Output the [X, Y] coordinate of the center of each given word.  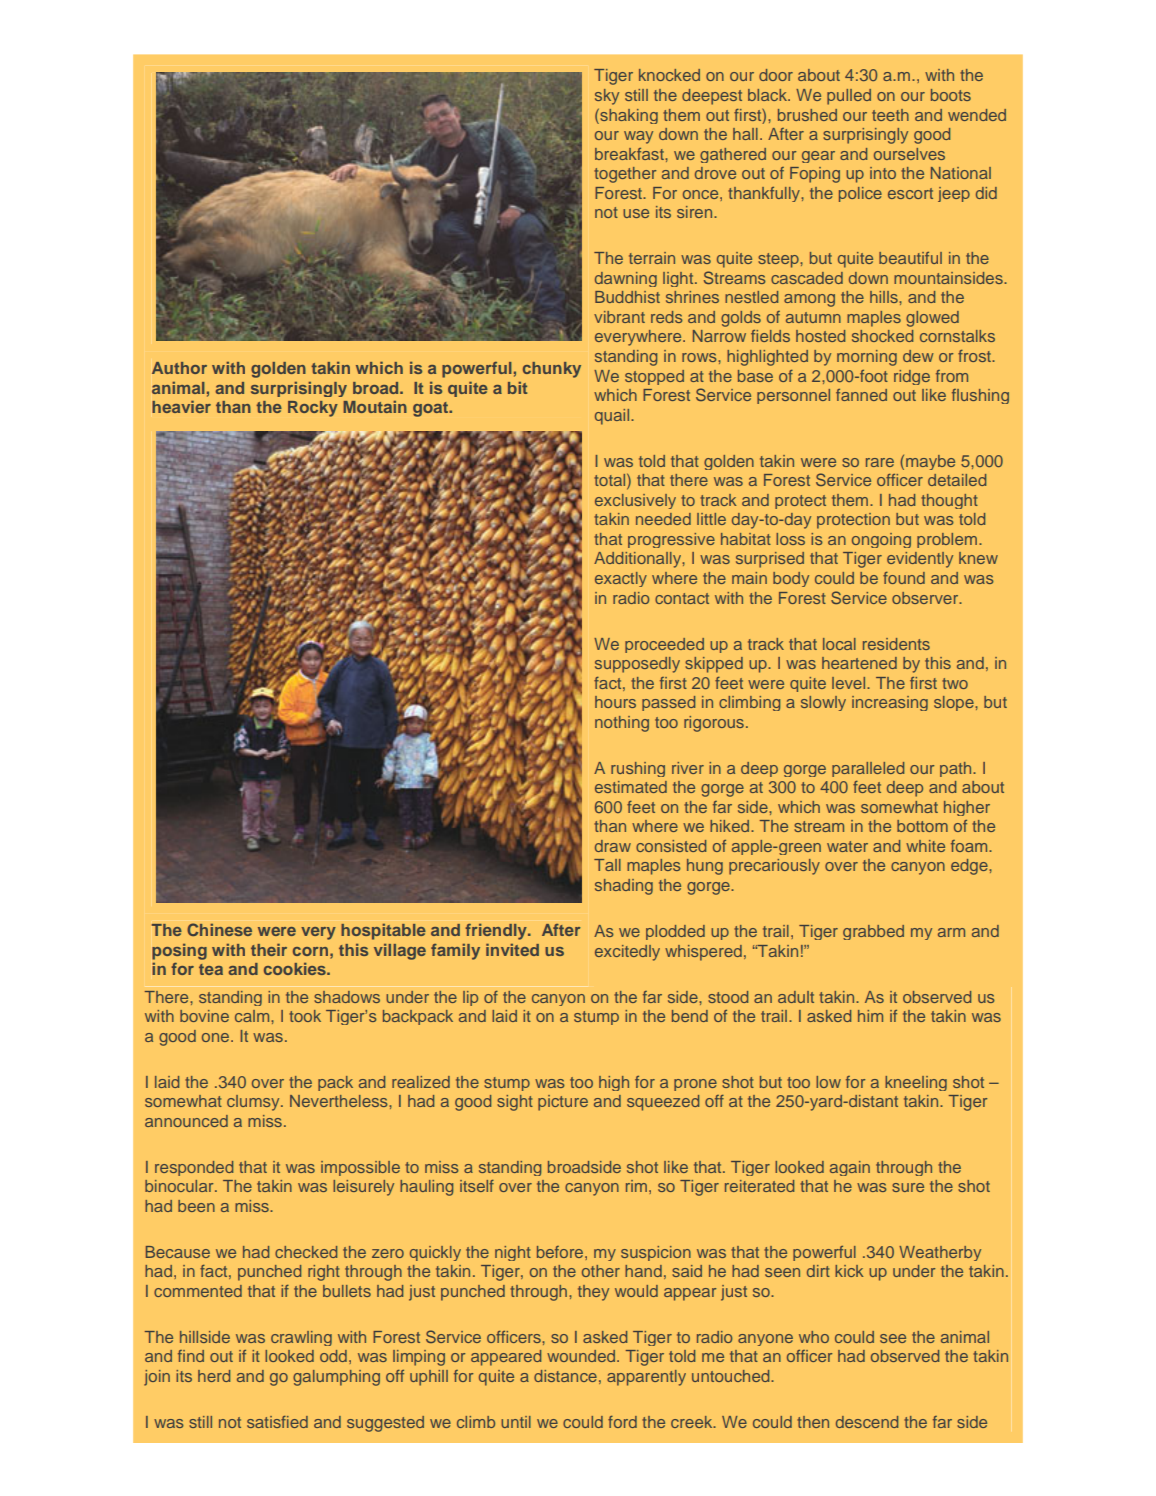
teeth [890, 115]
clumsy [254, 1103]
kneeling [916, 1083]
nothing [622, 724]
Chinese [219, 929]
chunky [552, 370]
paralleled [868, 769]
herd [214, 1376]
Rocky [313, 409]
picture [563, 1103]
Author [179, 368]
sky [607, 97]
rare [880, 462]
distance [565, 1376]
